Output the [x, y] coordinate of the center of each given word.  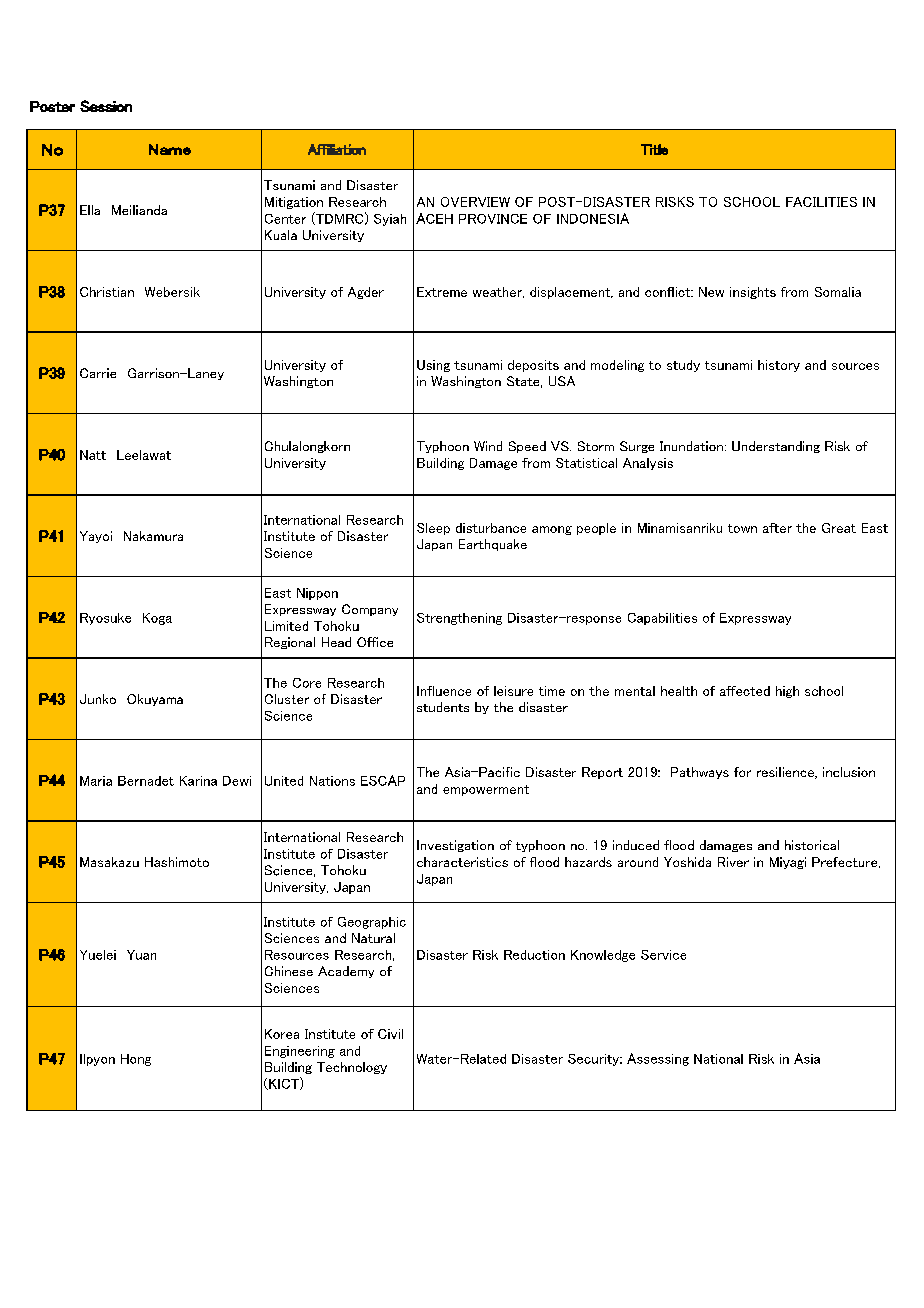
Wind [488, 446]
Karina [198, 781]
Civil [390, 1034]
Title [654, 149]
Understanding [776, 447]
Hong [136, 1060]
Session [106, 106]
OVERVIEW [475, 202]
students [443, 707]
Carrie [98, 373]
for [742, 772]
